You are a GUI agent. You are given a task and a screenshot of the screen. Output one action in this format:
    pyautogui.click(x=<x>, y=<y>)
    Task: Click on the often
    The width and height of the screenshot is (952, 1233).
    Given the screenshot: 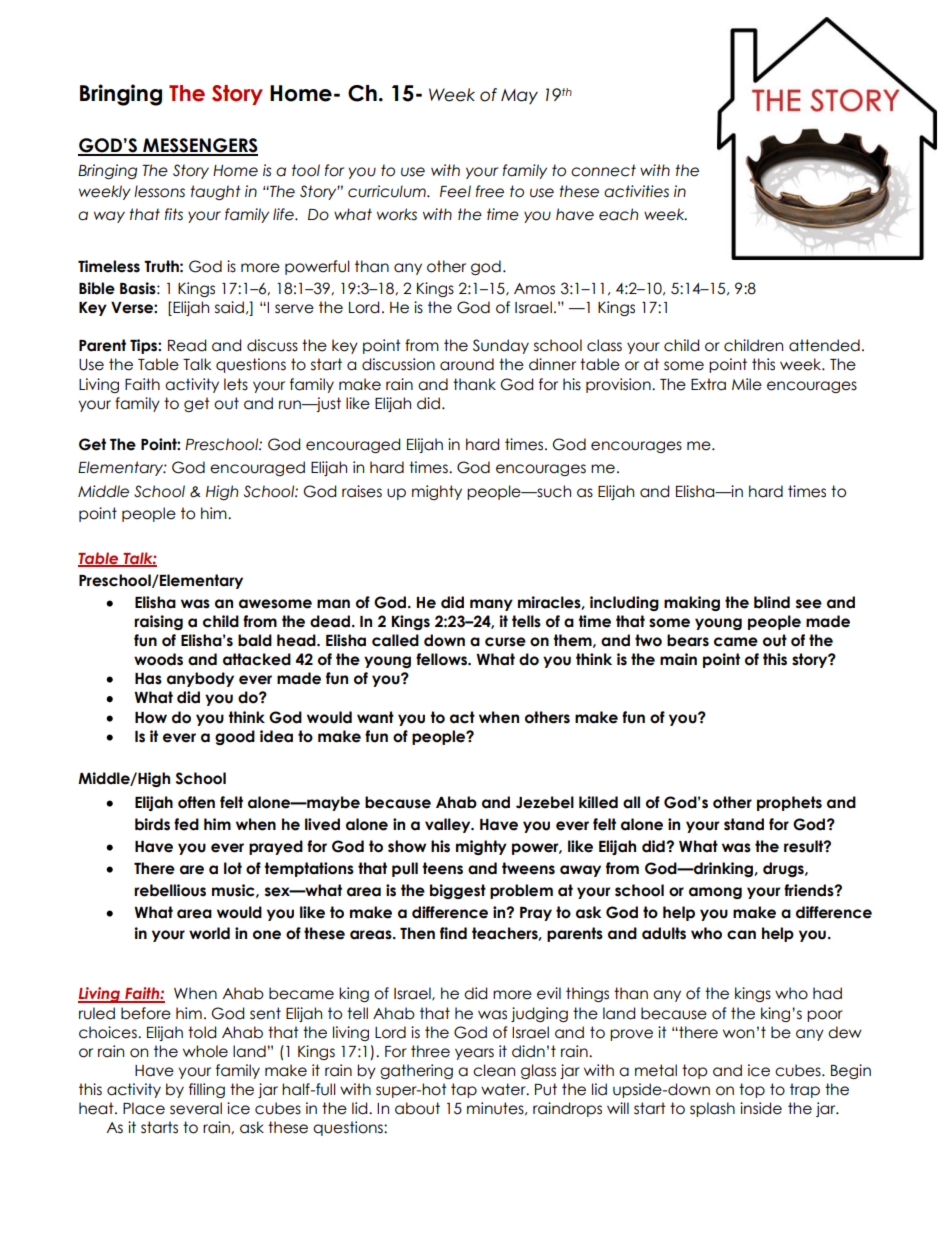 What is the action you would take?
    pyautogui.click(x=196, y=802)
